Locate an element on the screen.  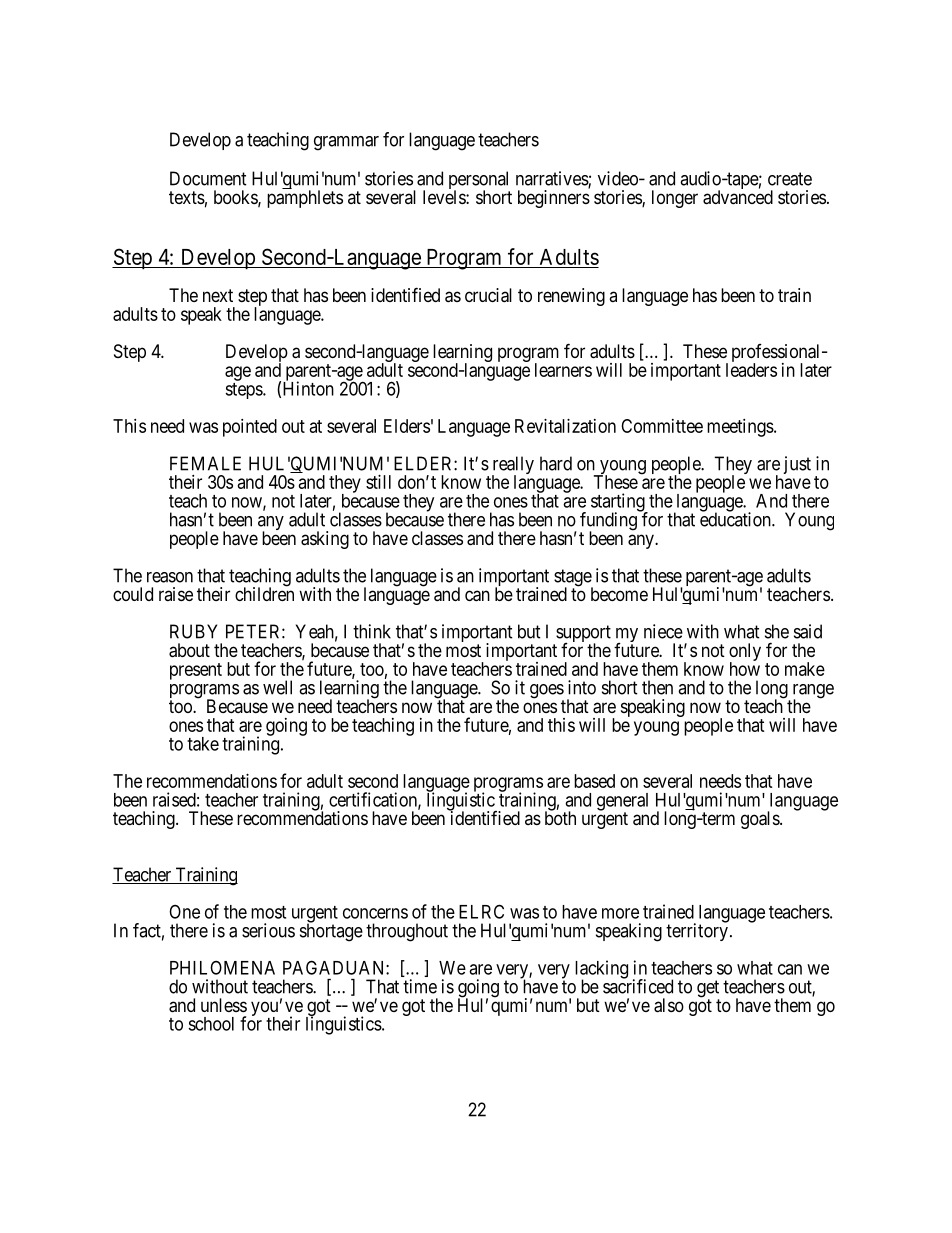
take is located at coordinates (203, 744).
